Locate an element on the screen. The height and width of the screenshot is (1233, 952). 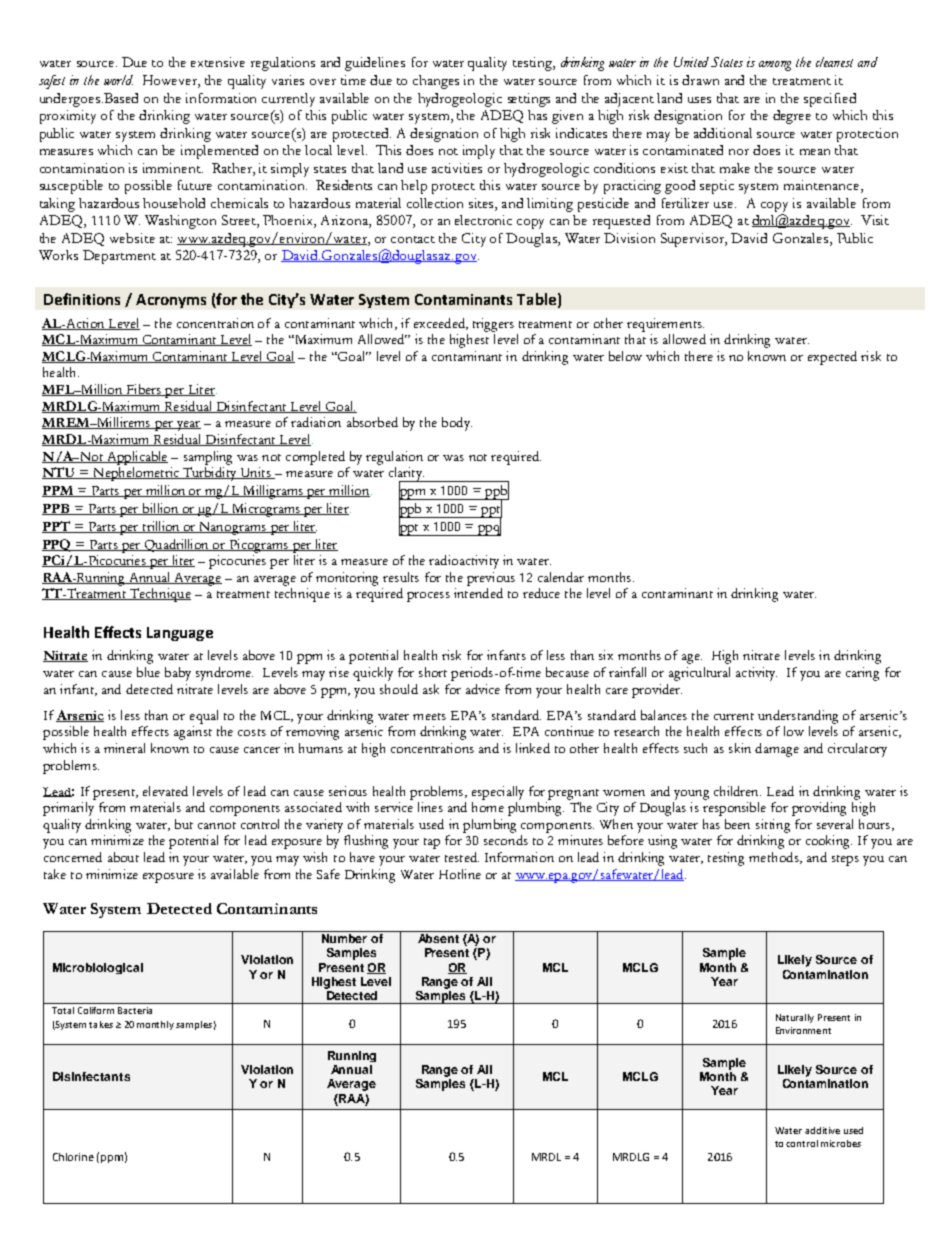
degree is located at coordinates (792, 117).
